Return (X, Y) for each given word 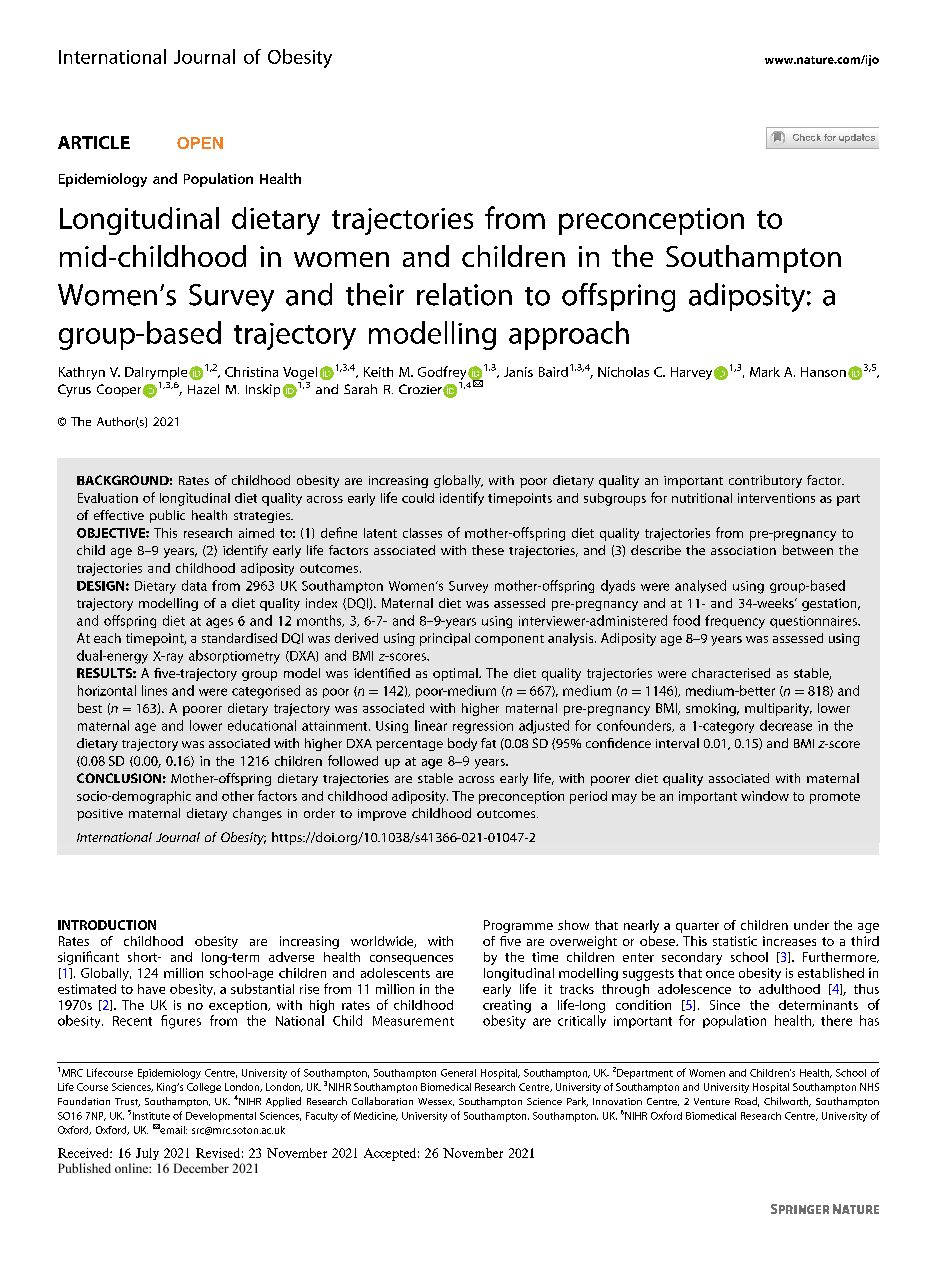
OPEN (200, 143)
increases (789, 941)
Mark (765, 372)
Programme (518, 926)
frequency (735, 622)
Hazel (203, 389)
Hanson (823, 372)
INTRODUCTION (107, 925)
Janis (518, 372)
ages (219, 623)
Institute (151, 1116)
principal (445, 639)
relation (464, 294)
